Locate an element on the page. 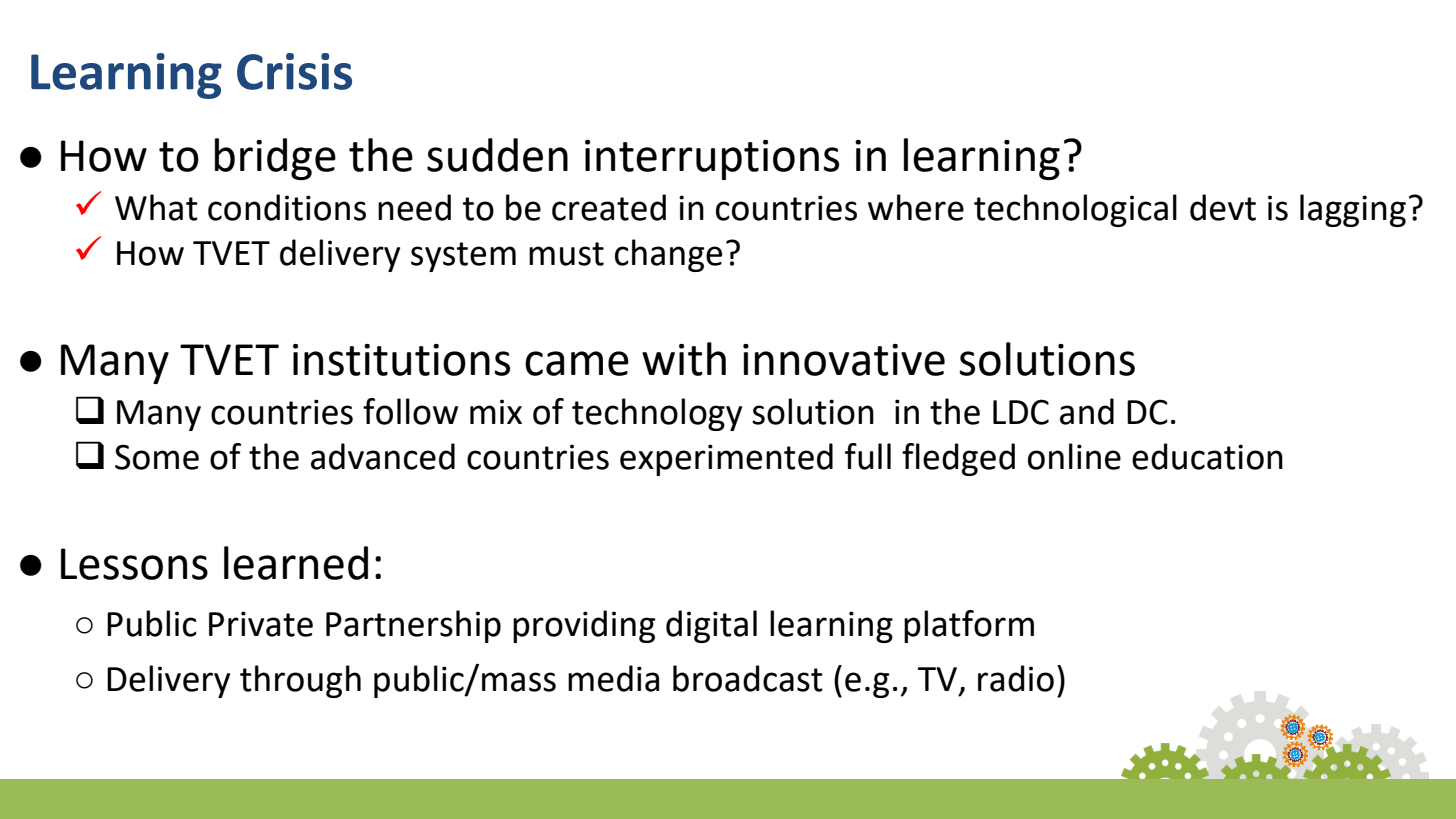  Crisis is located at coordinates (294, 71).
